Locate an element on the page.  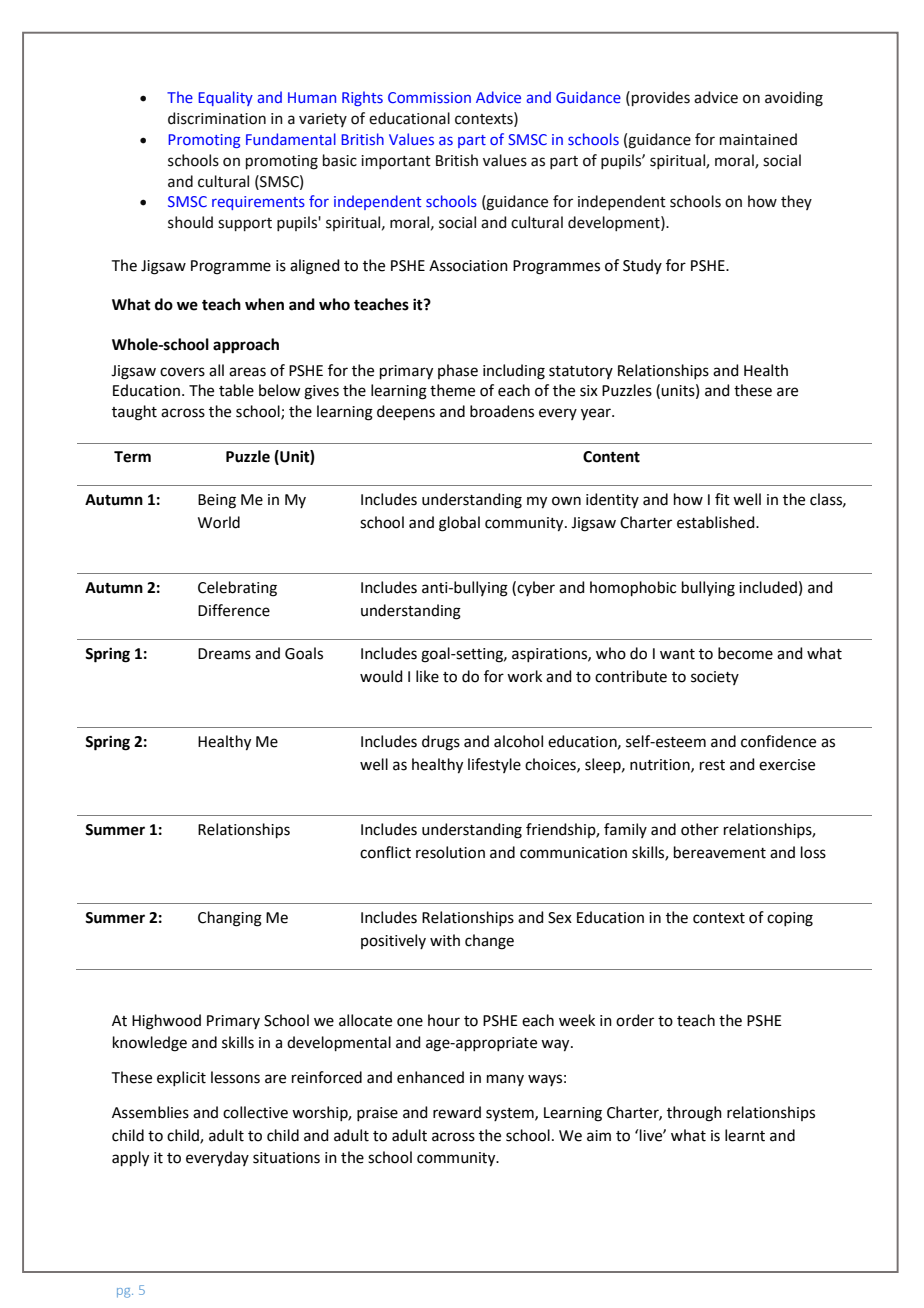
bereavement is located at coordinates (720, 852).
